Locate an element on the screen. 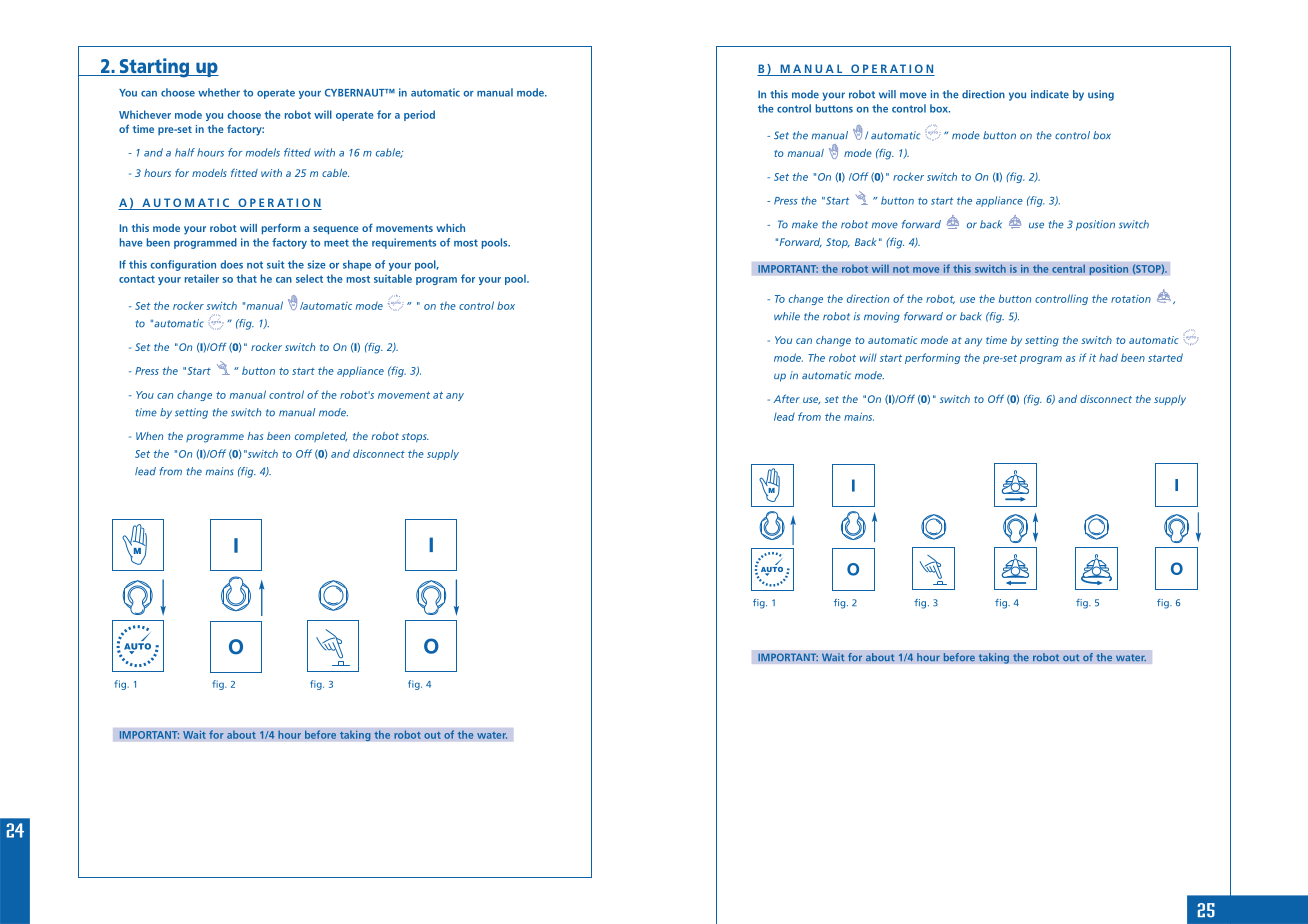 The image size is (1308, 924). period is located at coordinates (419, 115).
